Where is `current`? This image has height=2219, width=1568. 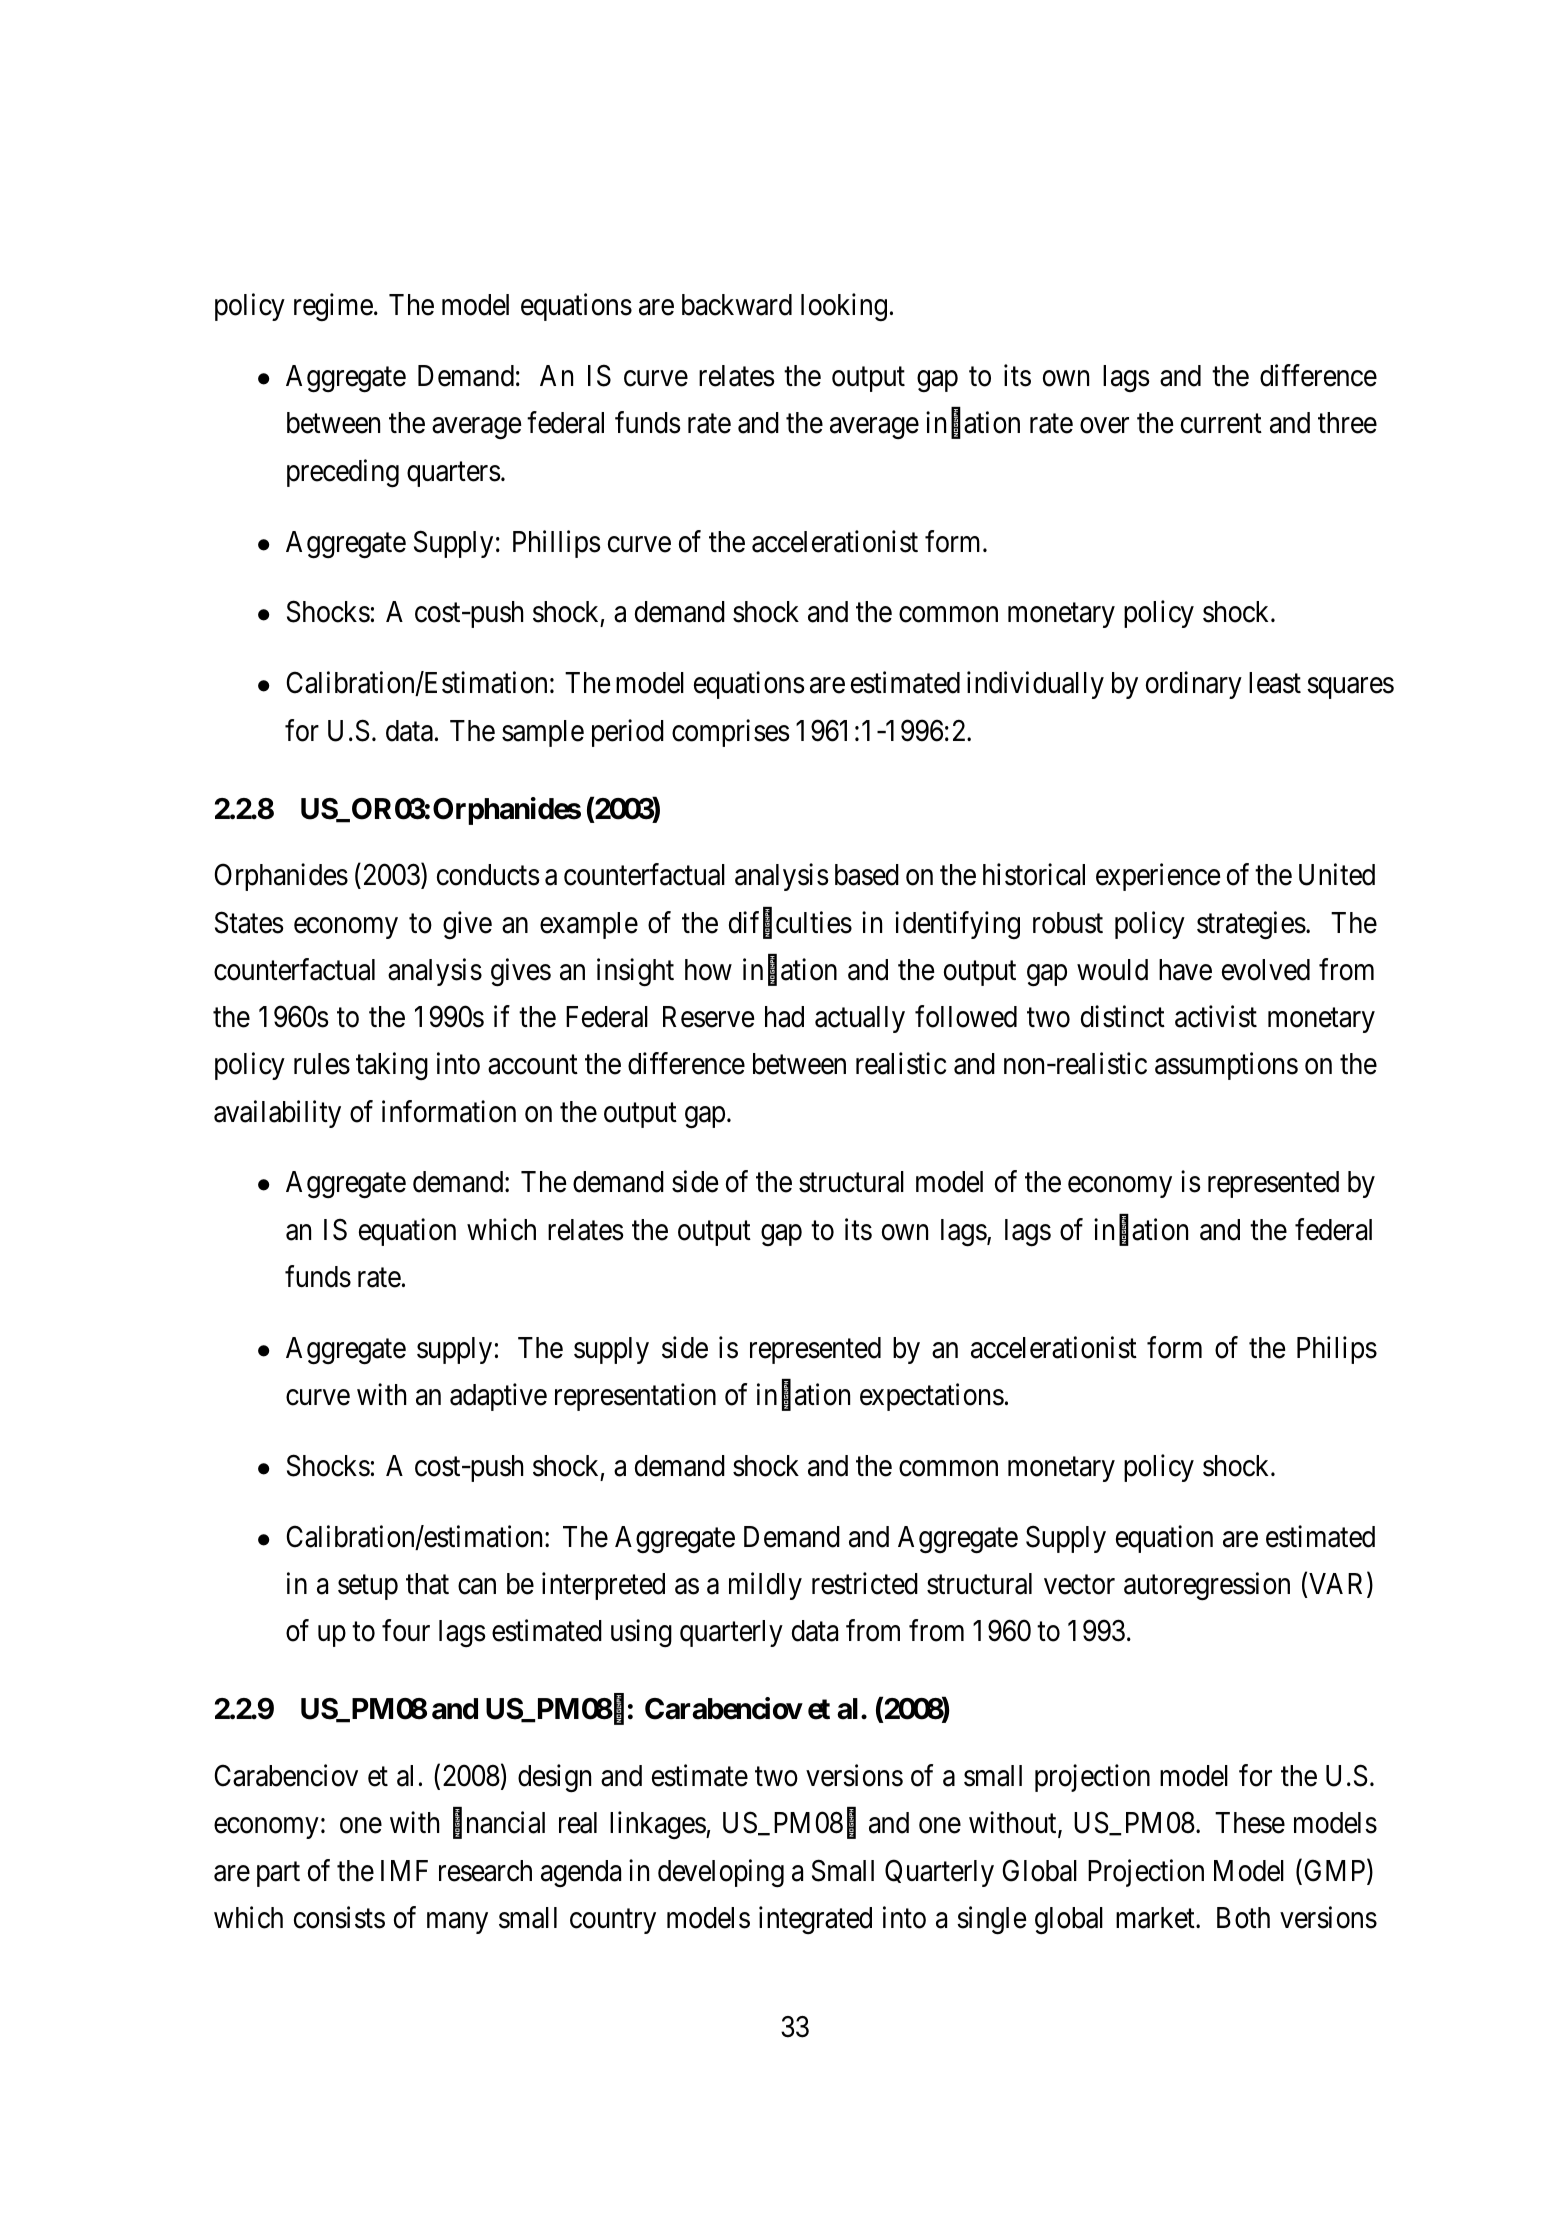 current is located at coordinates (1221, 424).
